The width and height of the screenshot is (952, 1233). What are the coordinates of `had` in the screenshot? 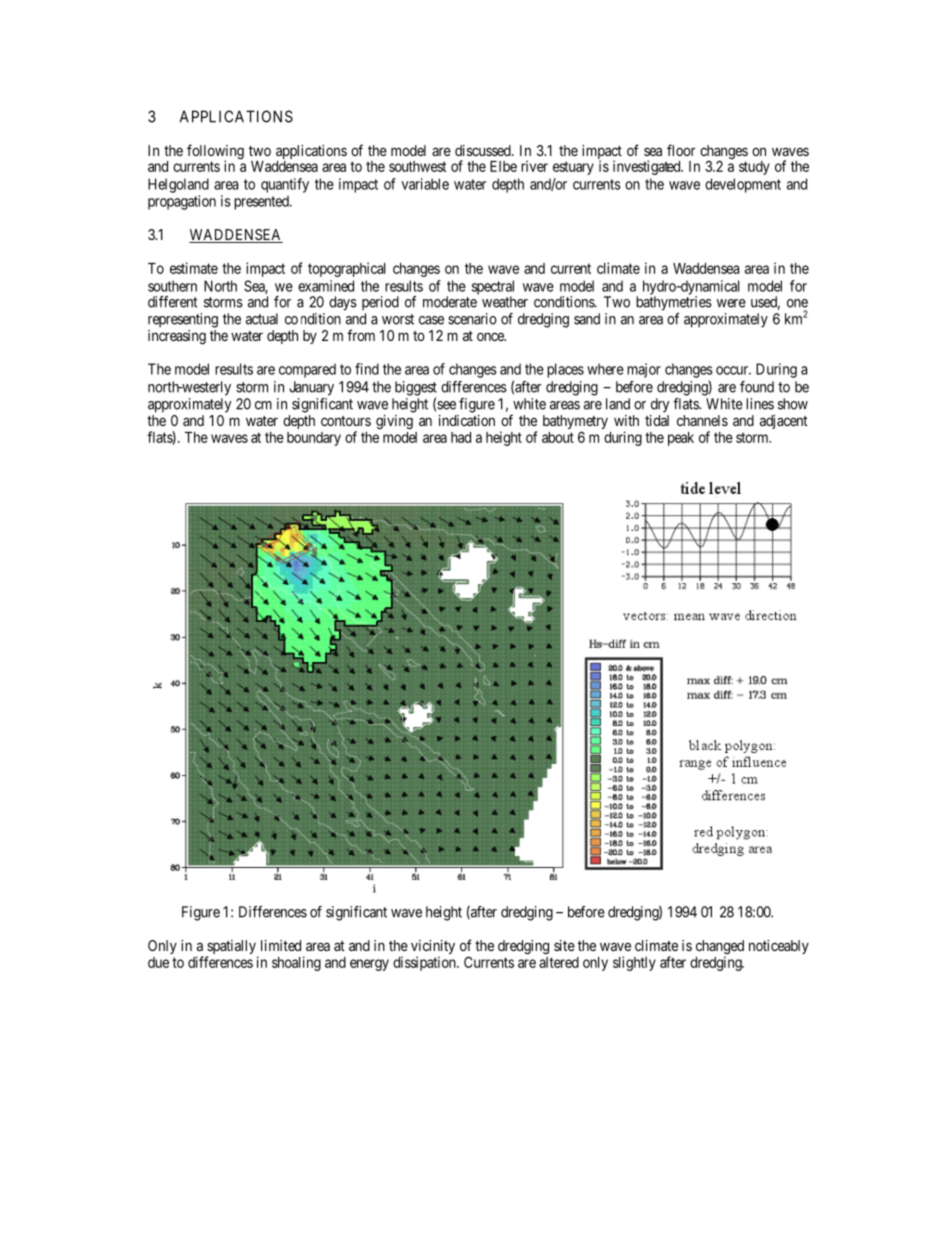 It's located at (461, 437).
